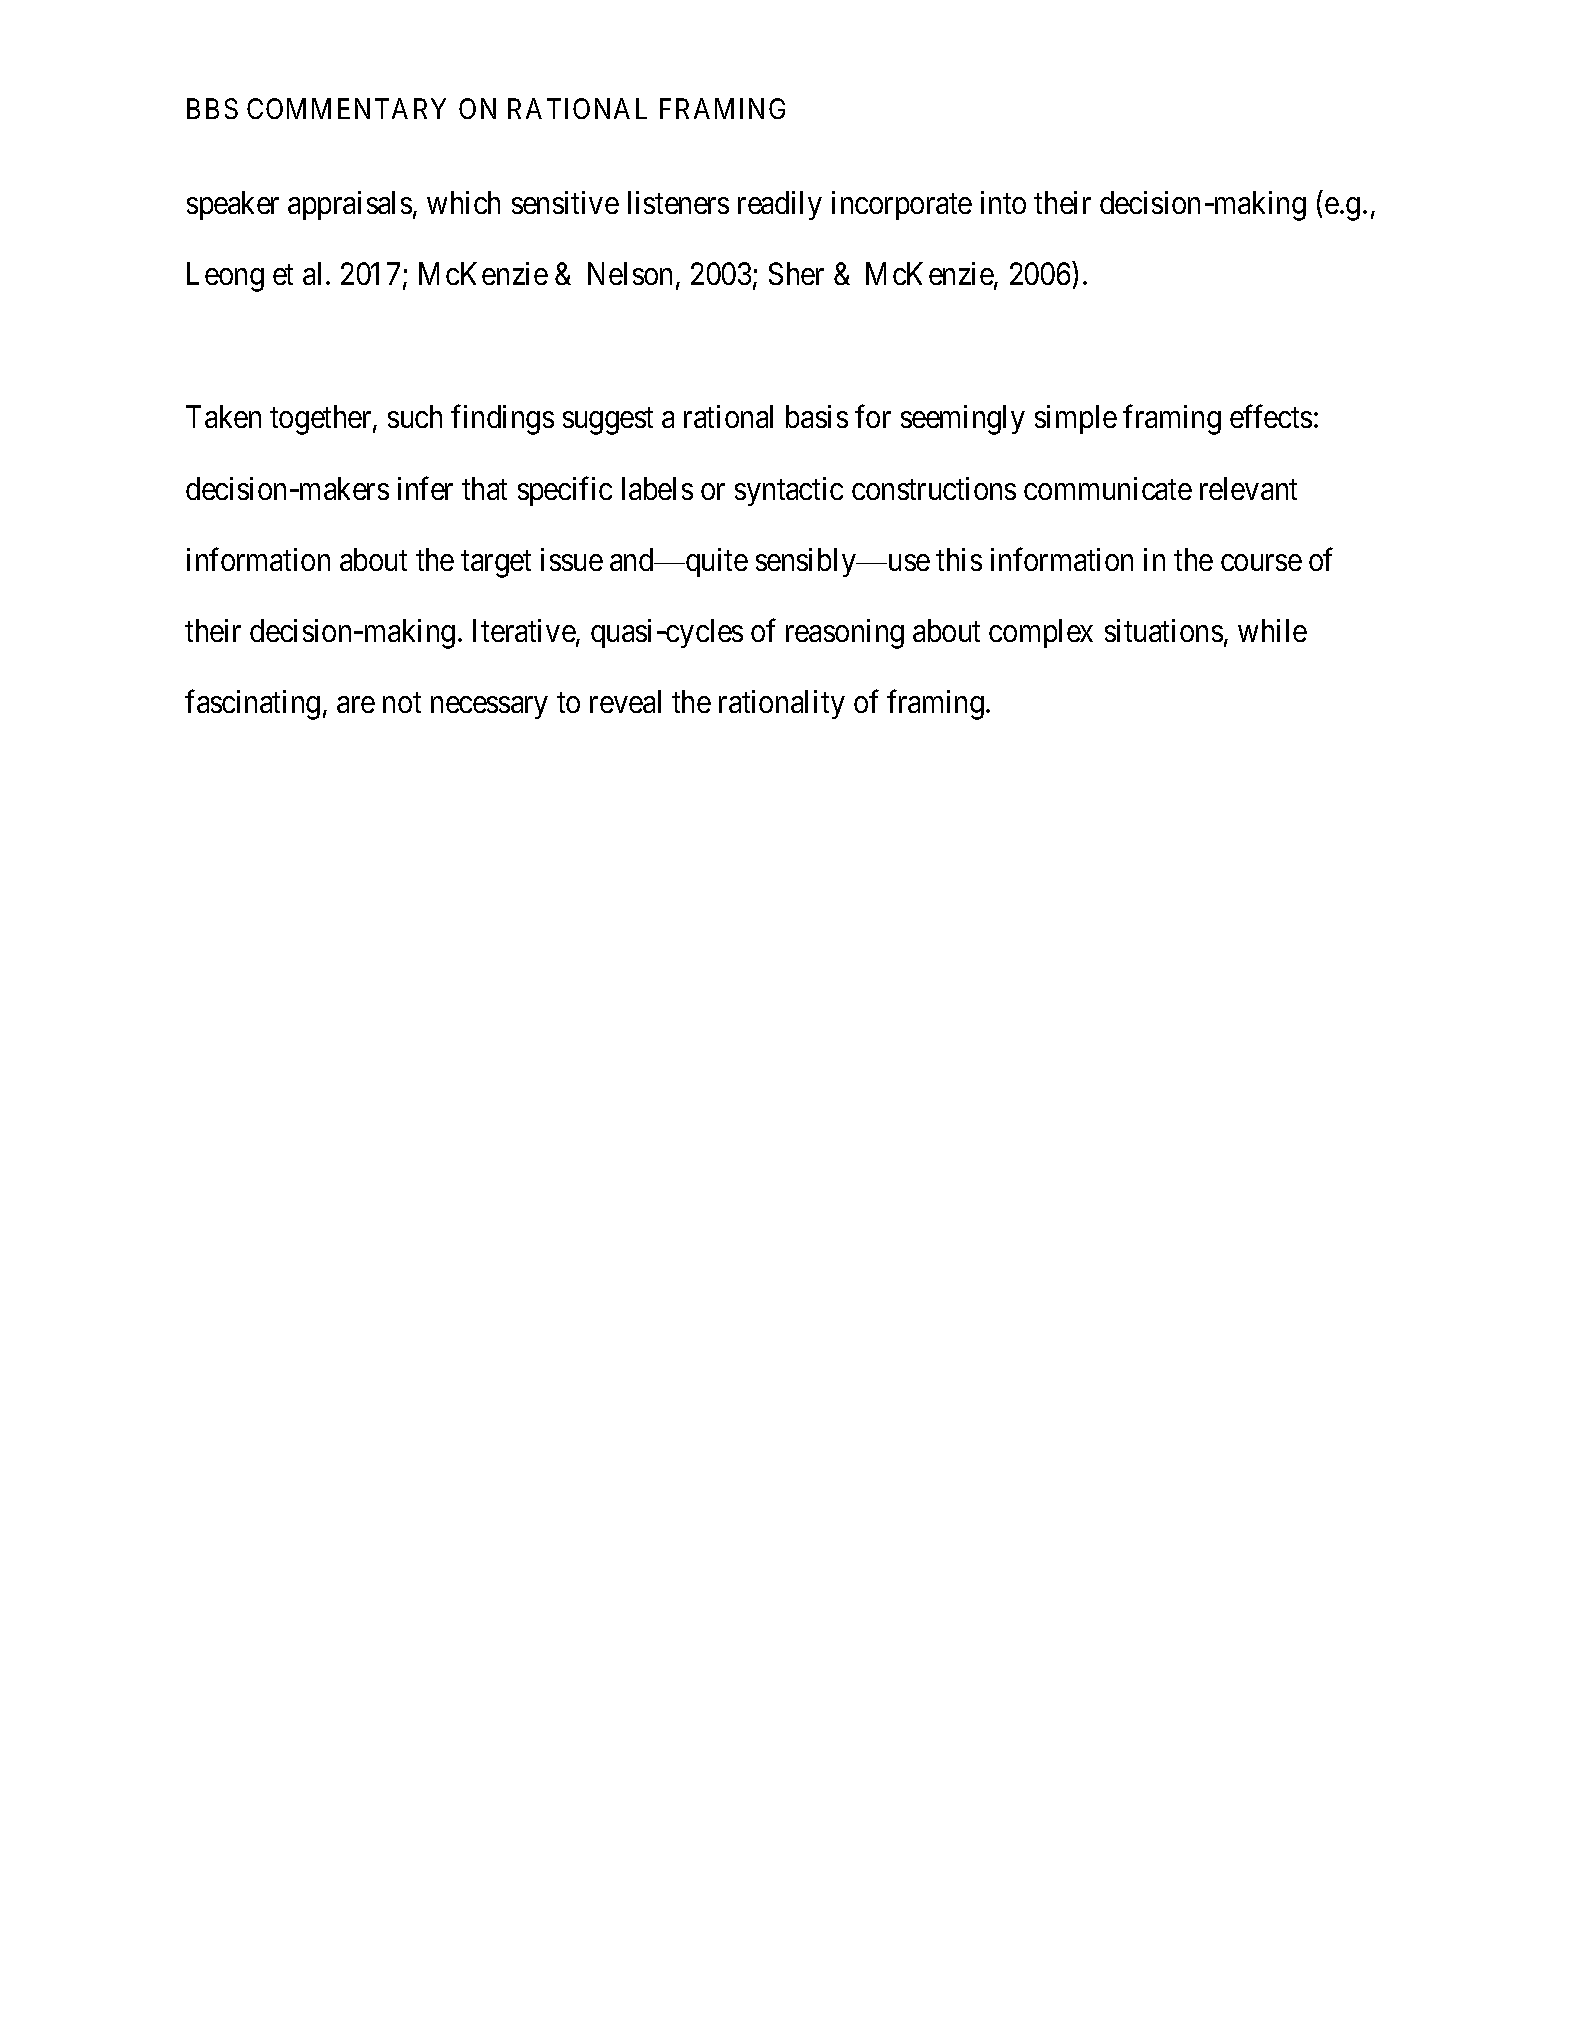 The height and width of the document is (2044, 1579). What do you see at coordinates (1076, 419) in the document?
I see `simple` at bounding box center [1076, 419].
